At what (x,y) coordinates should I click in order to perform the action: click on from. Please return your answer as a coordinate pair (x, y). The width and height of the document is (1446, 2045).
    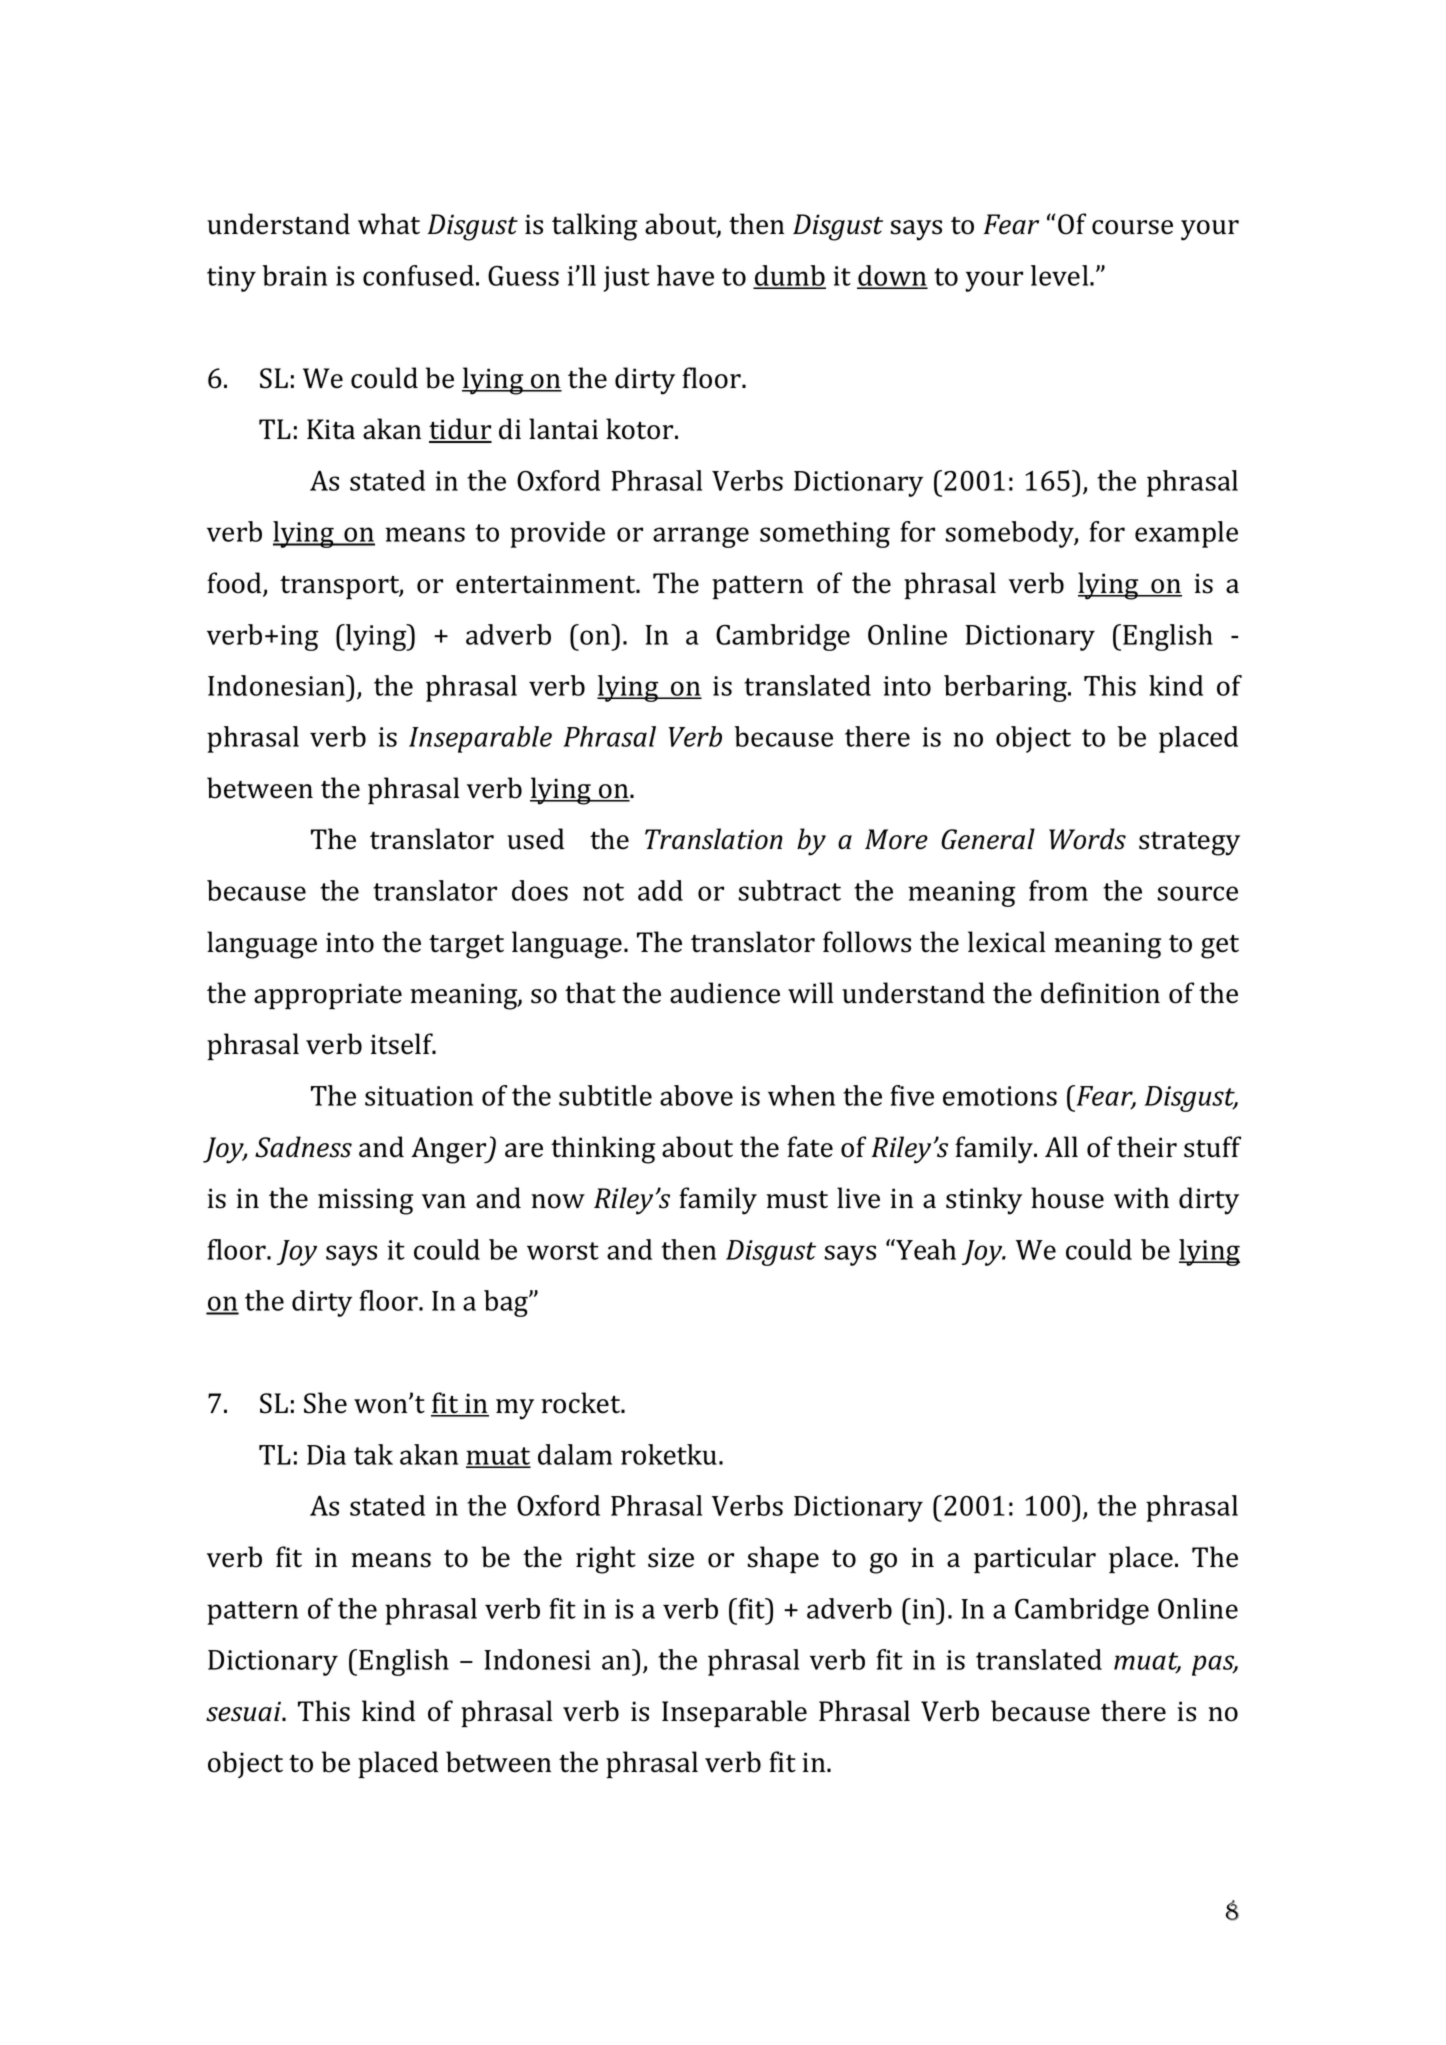
    Looking at the image, I should click on (1058, 890).
